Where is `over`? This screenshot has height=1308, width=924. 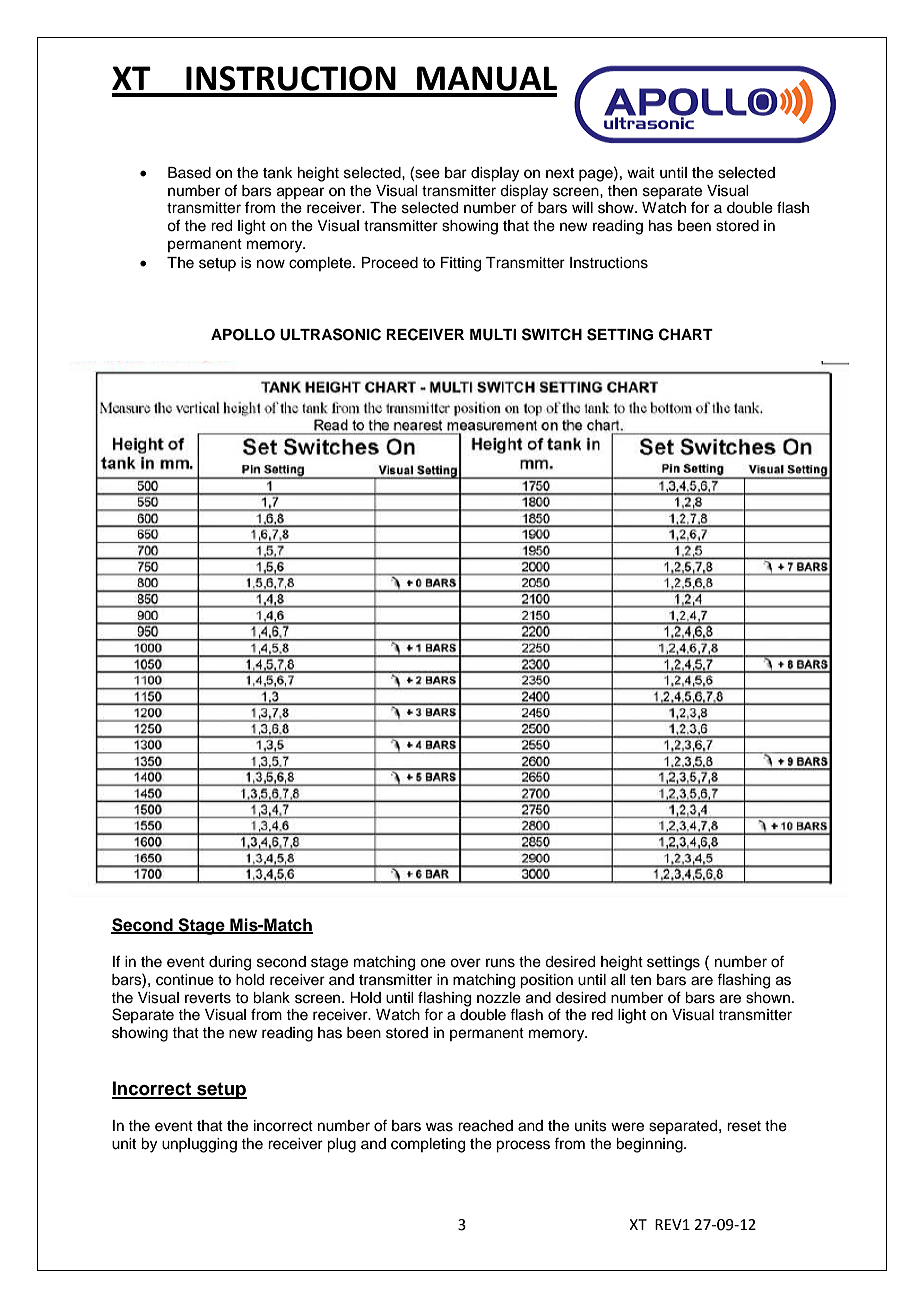
over is located at coordinates (465, 963).
